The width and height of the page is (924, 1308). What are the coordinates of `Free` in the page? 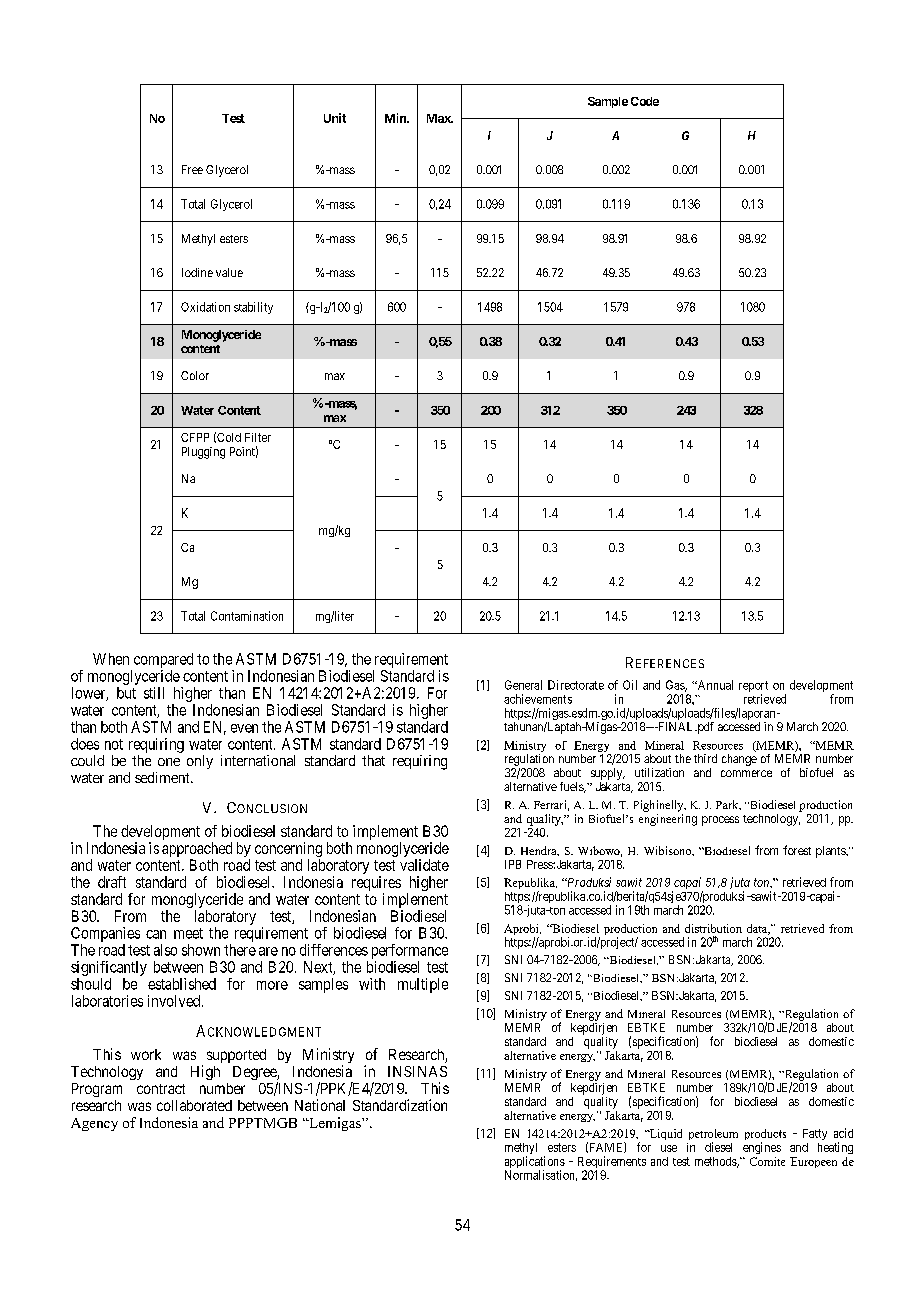 It's located at (192, 169).
